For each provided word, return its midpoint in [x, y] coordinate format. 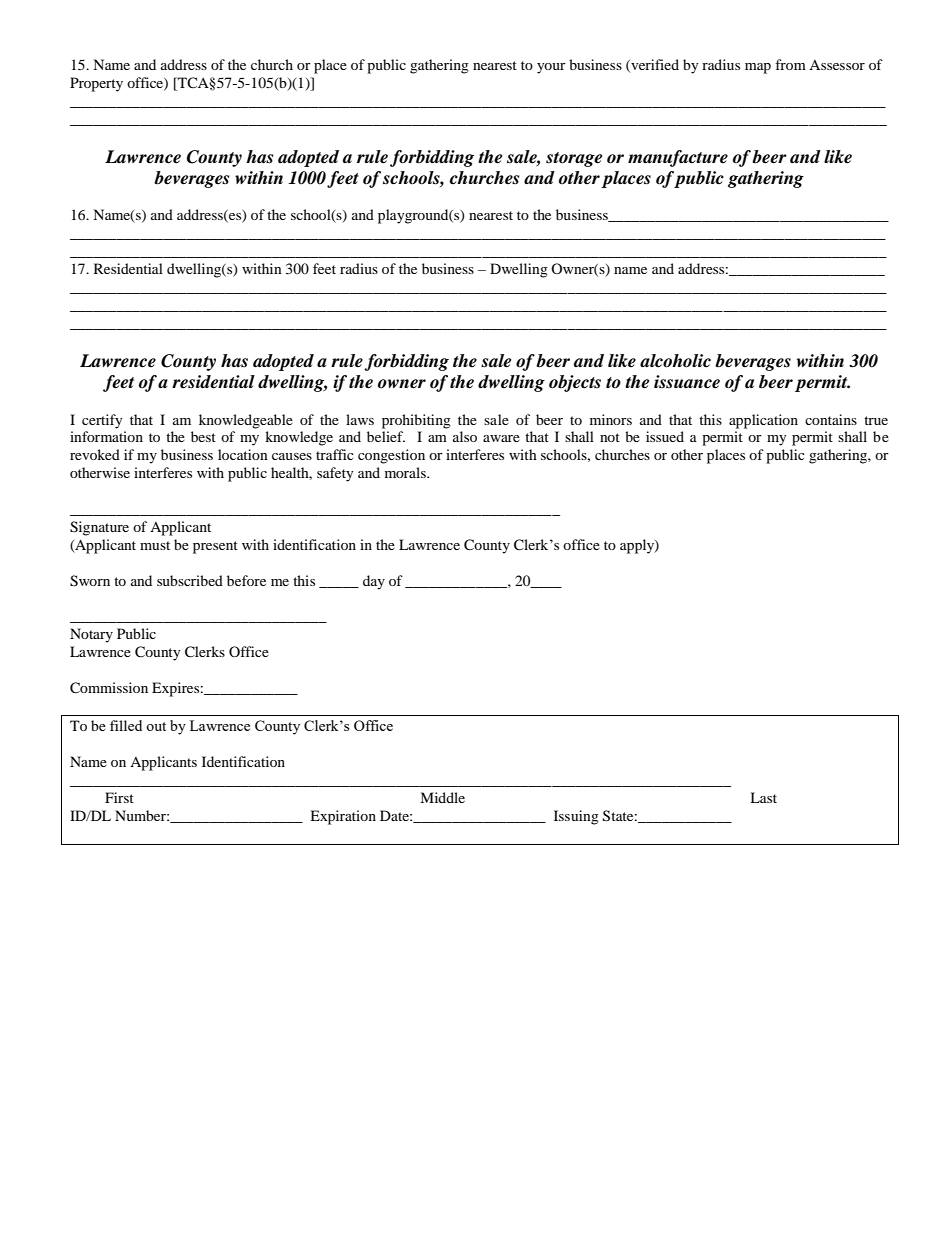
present [215, 547]
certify [102, 421]
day [374, 582]
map [758, 68]
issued [665, 436]
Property [96, 84]
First [119, 797]
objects [575, 383]
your [551, 68]
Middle [442, 797]
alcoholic [675, 361]
